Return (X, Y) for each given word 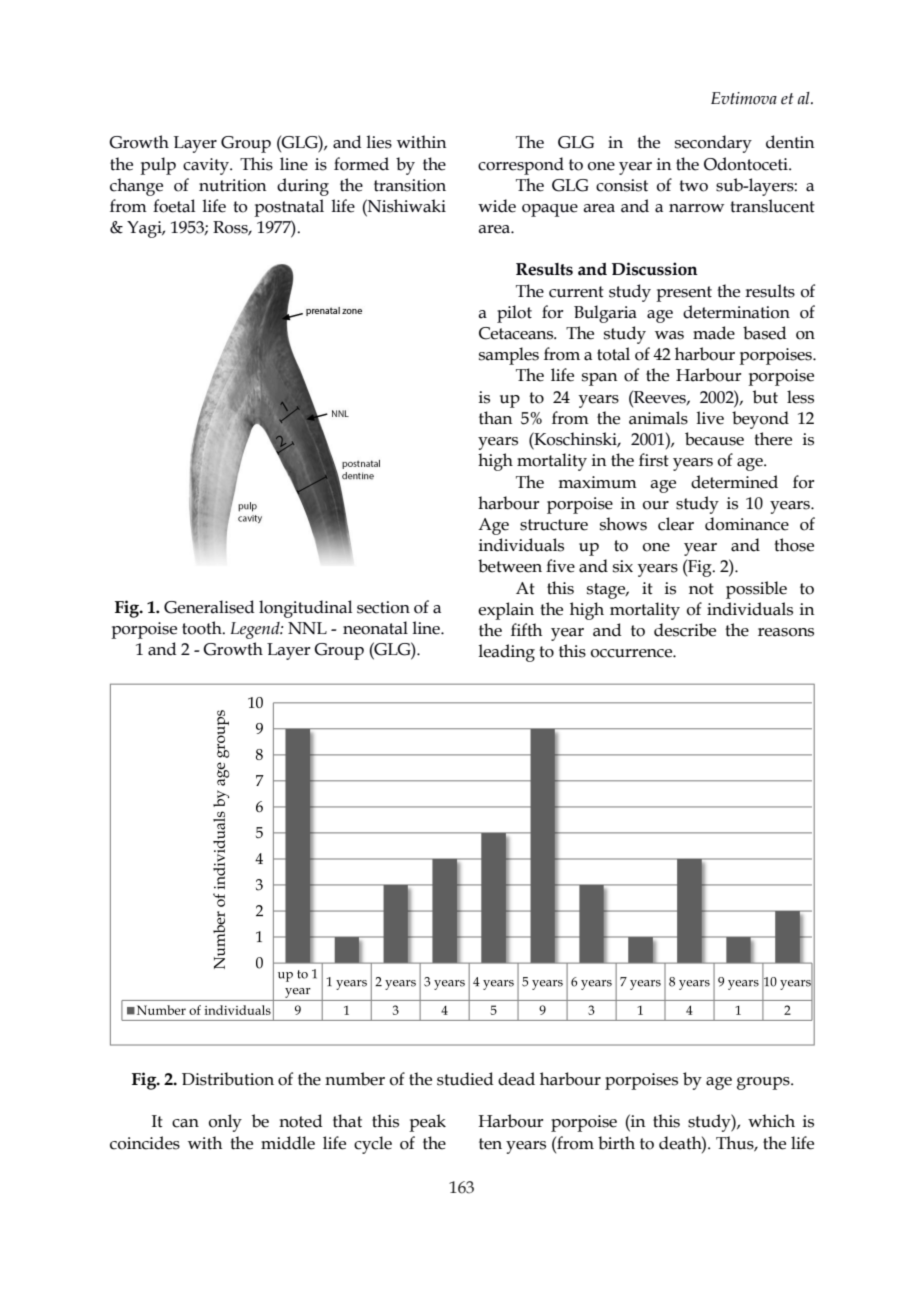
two (693, 186)
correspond (521, 166)
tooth (203, 628)
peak (427, 1123)
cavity (207, 166)
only (225, 1123)
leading (506, 653)
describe (685, 630)
